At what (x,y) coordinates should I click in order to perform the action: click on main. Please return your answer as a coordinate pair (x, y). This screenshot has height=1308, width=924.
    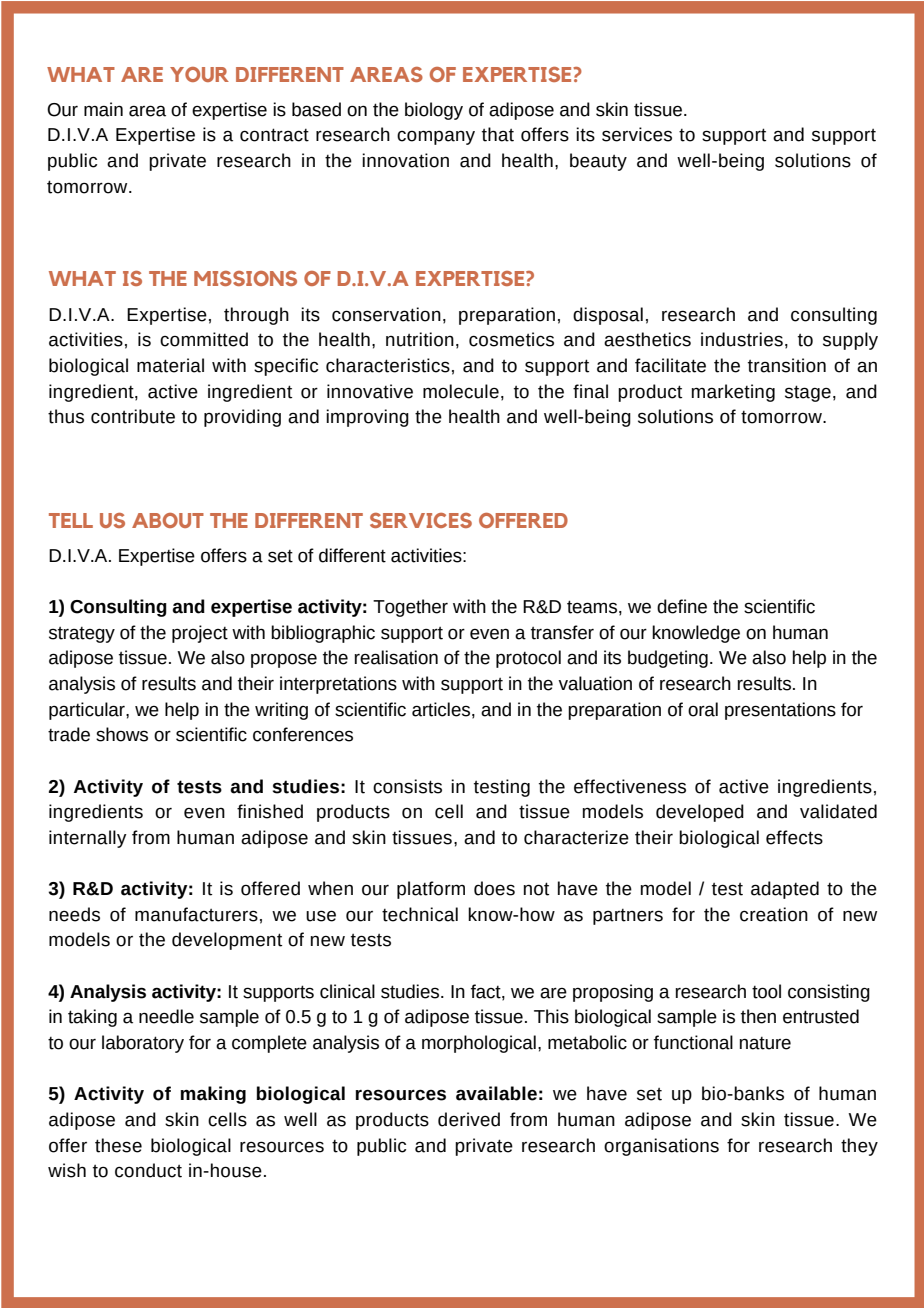
    Looking at the image, I should click on (103, 109).
